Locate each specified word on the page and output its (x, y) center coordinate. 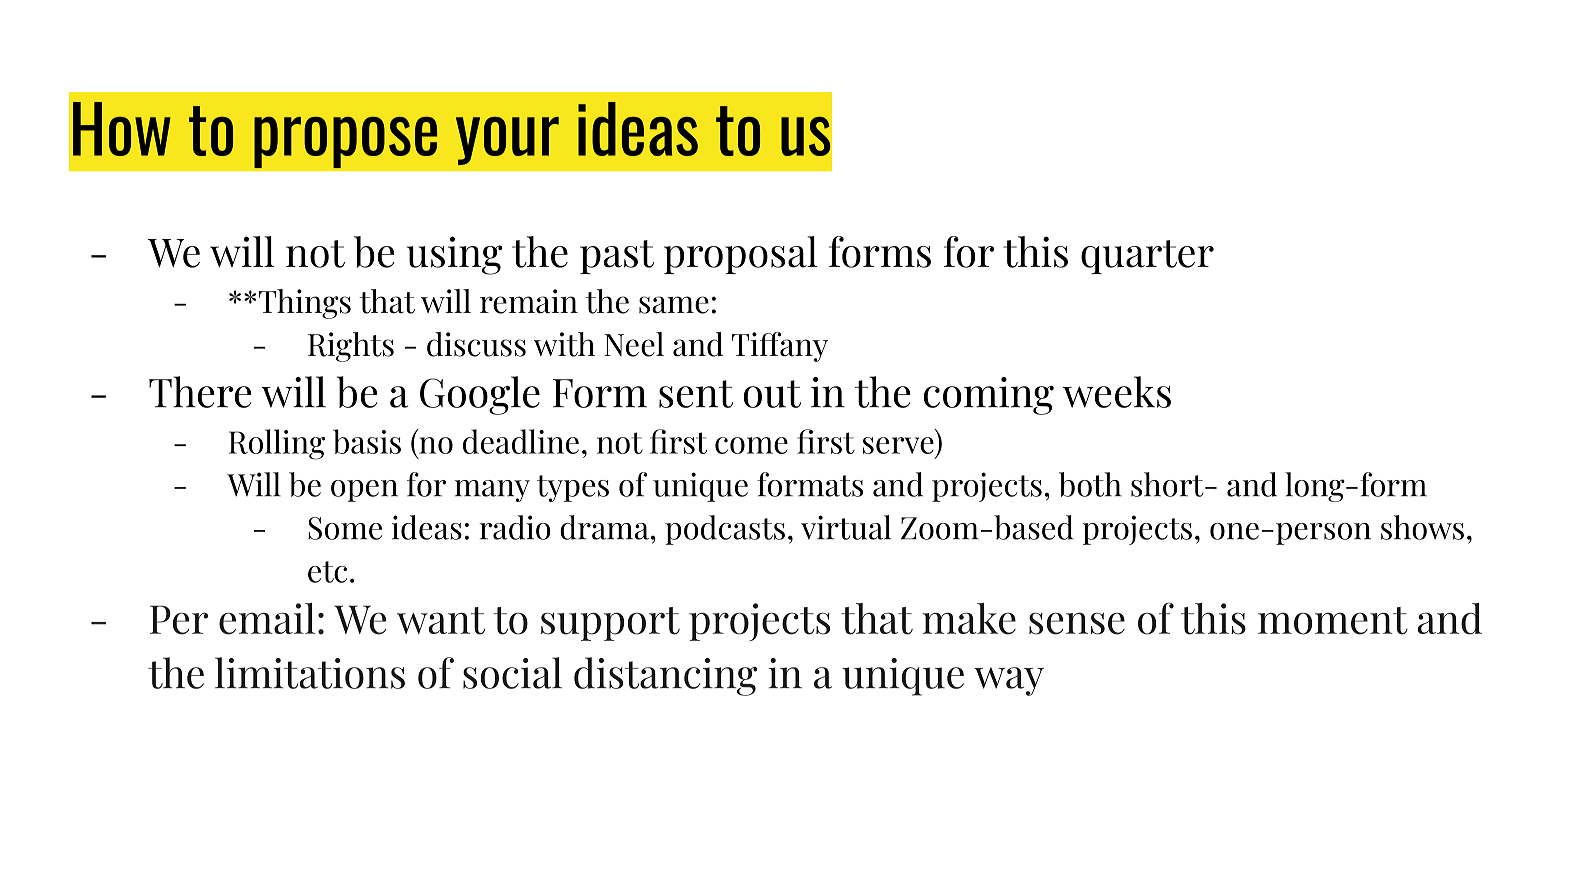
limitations (310, 673)
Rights (351, 347)
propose (345, 142)
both (1090, 484)
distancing (665, 676)
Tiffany (780, 347)
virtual (846, 527)
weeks (1117, 392)
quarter (1147, 257)
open (364, 491)
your (507, 141)
